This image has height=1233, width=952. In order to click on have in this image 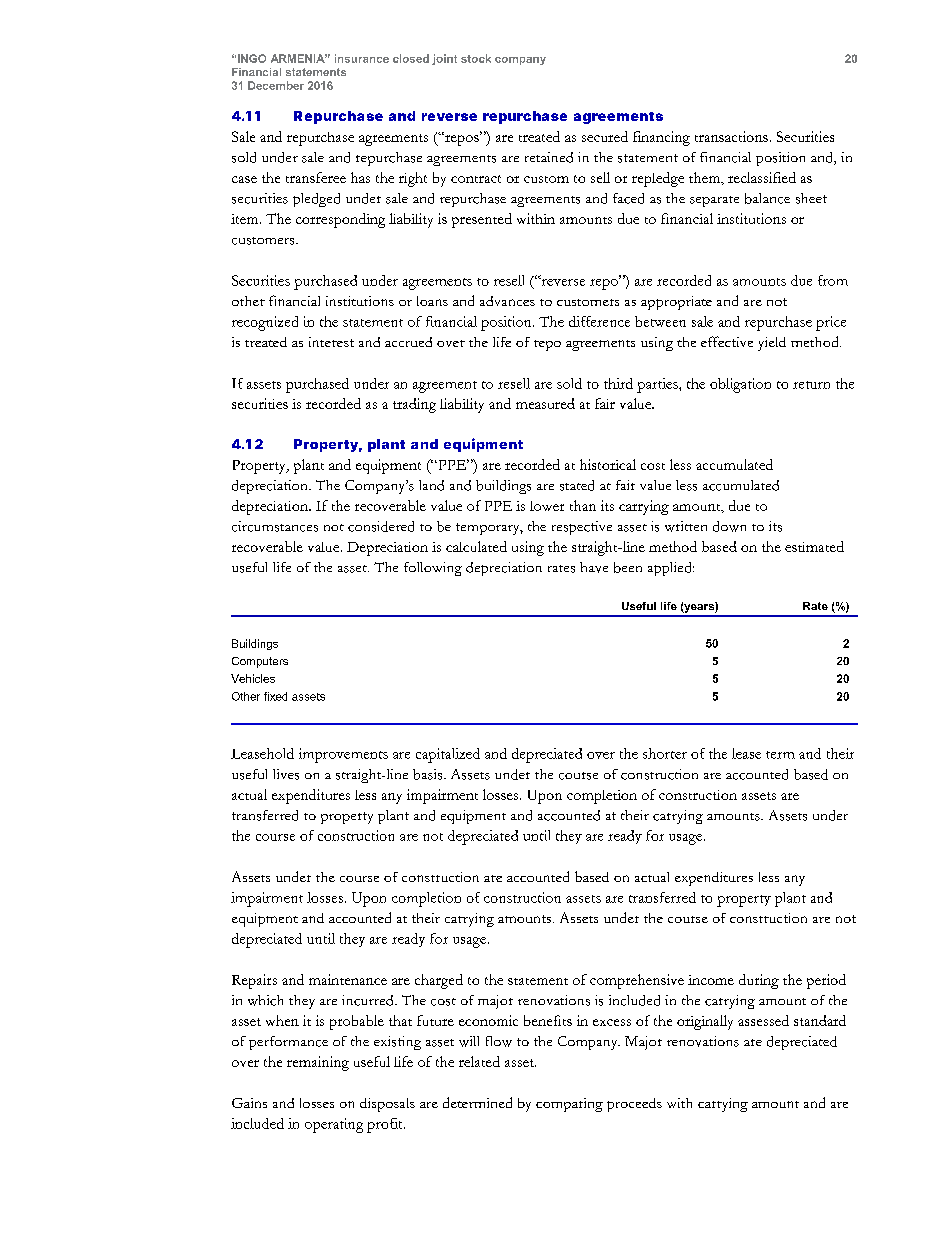, I will do `click(594, 567)`.
